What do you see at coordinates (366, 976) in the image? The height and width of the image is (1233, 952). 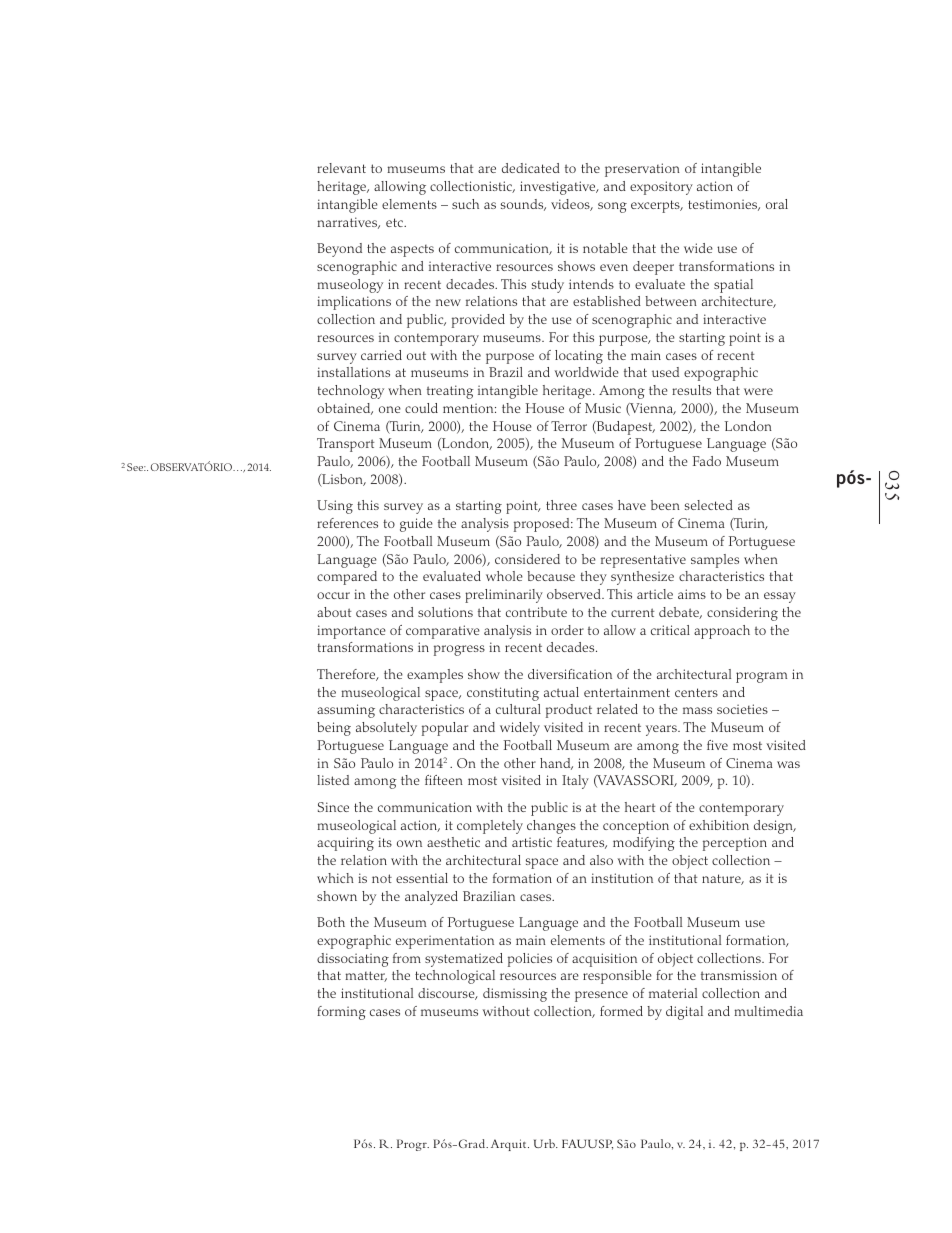 I see `matter` at bounding box center [366, 976].
